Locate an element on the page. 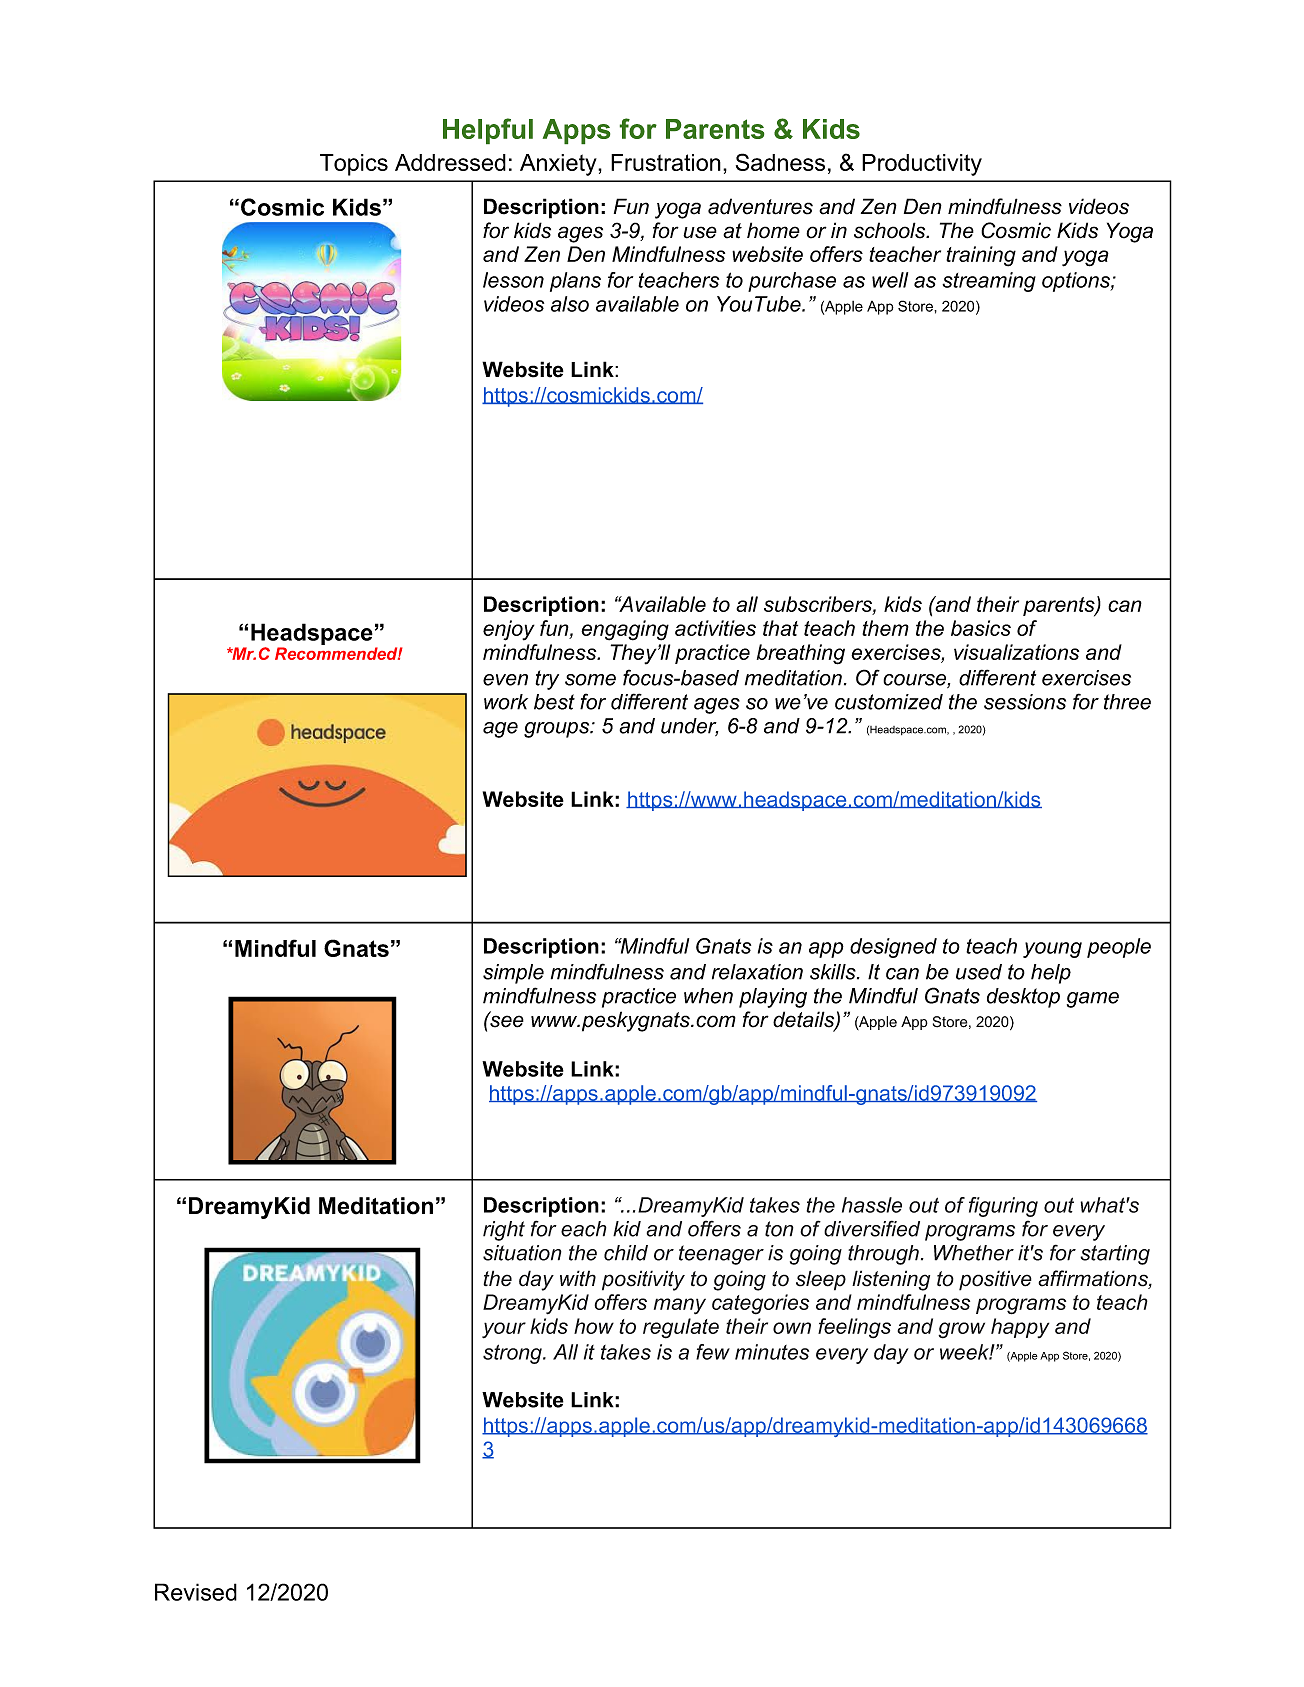 This document has width=1304, height=1687. child is located at coordinates (626, 1253).
